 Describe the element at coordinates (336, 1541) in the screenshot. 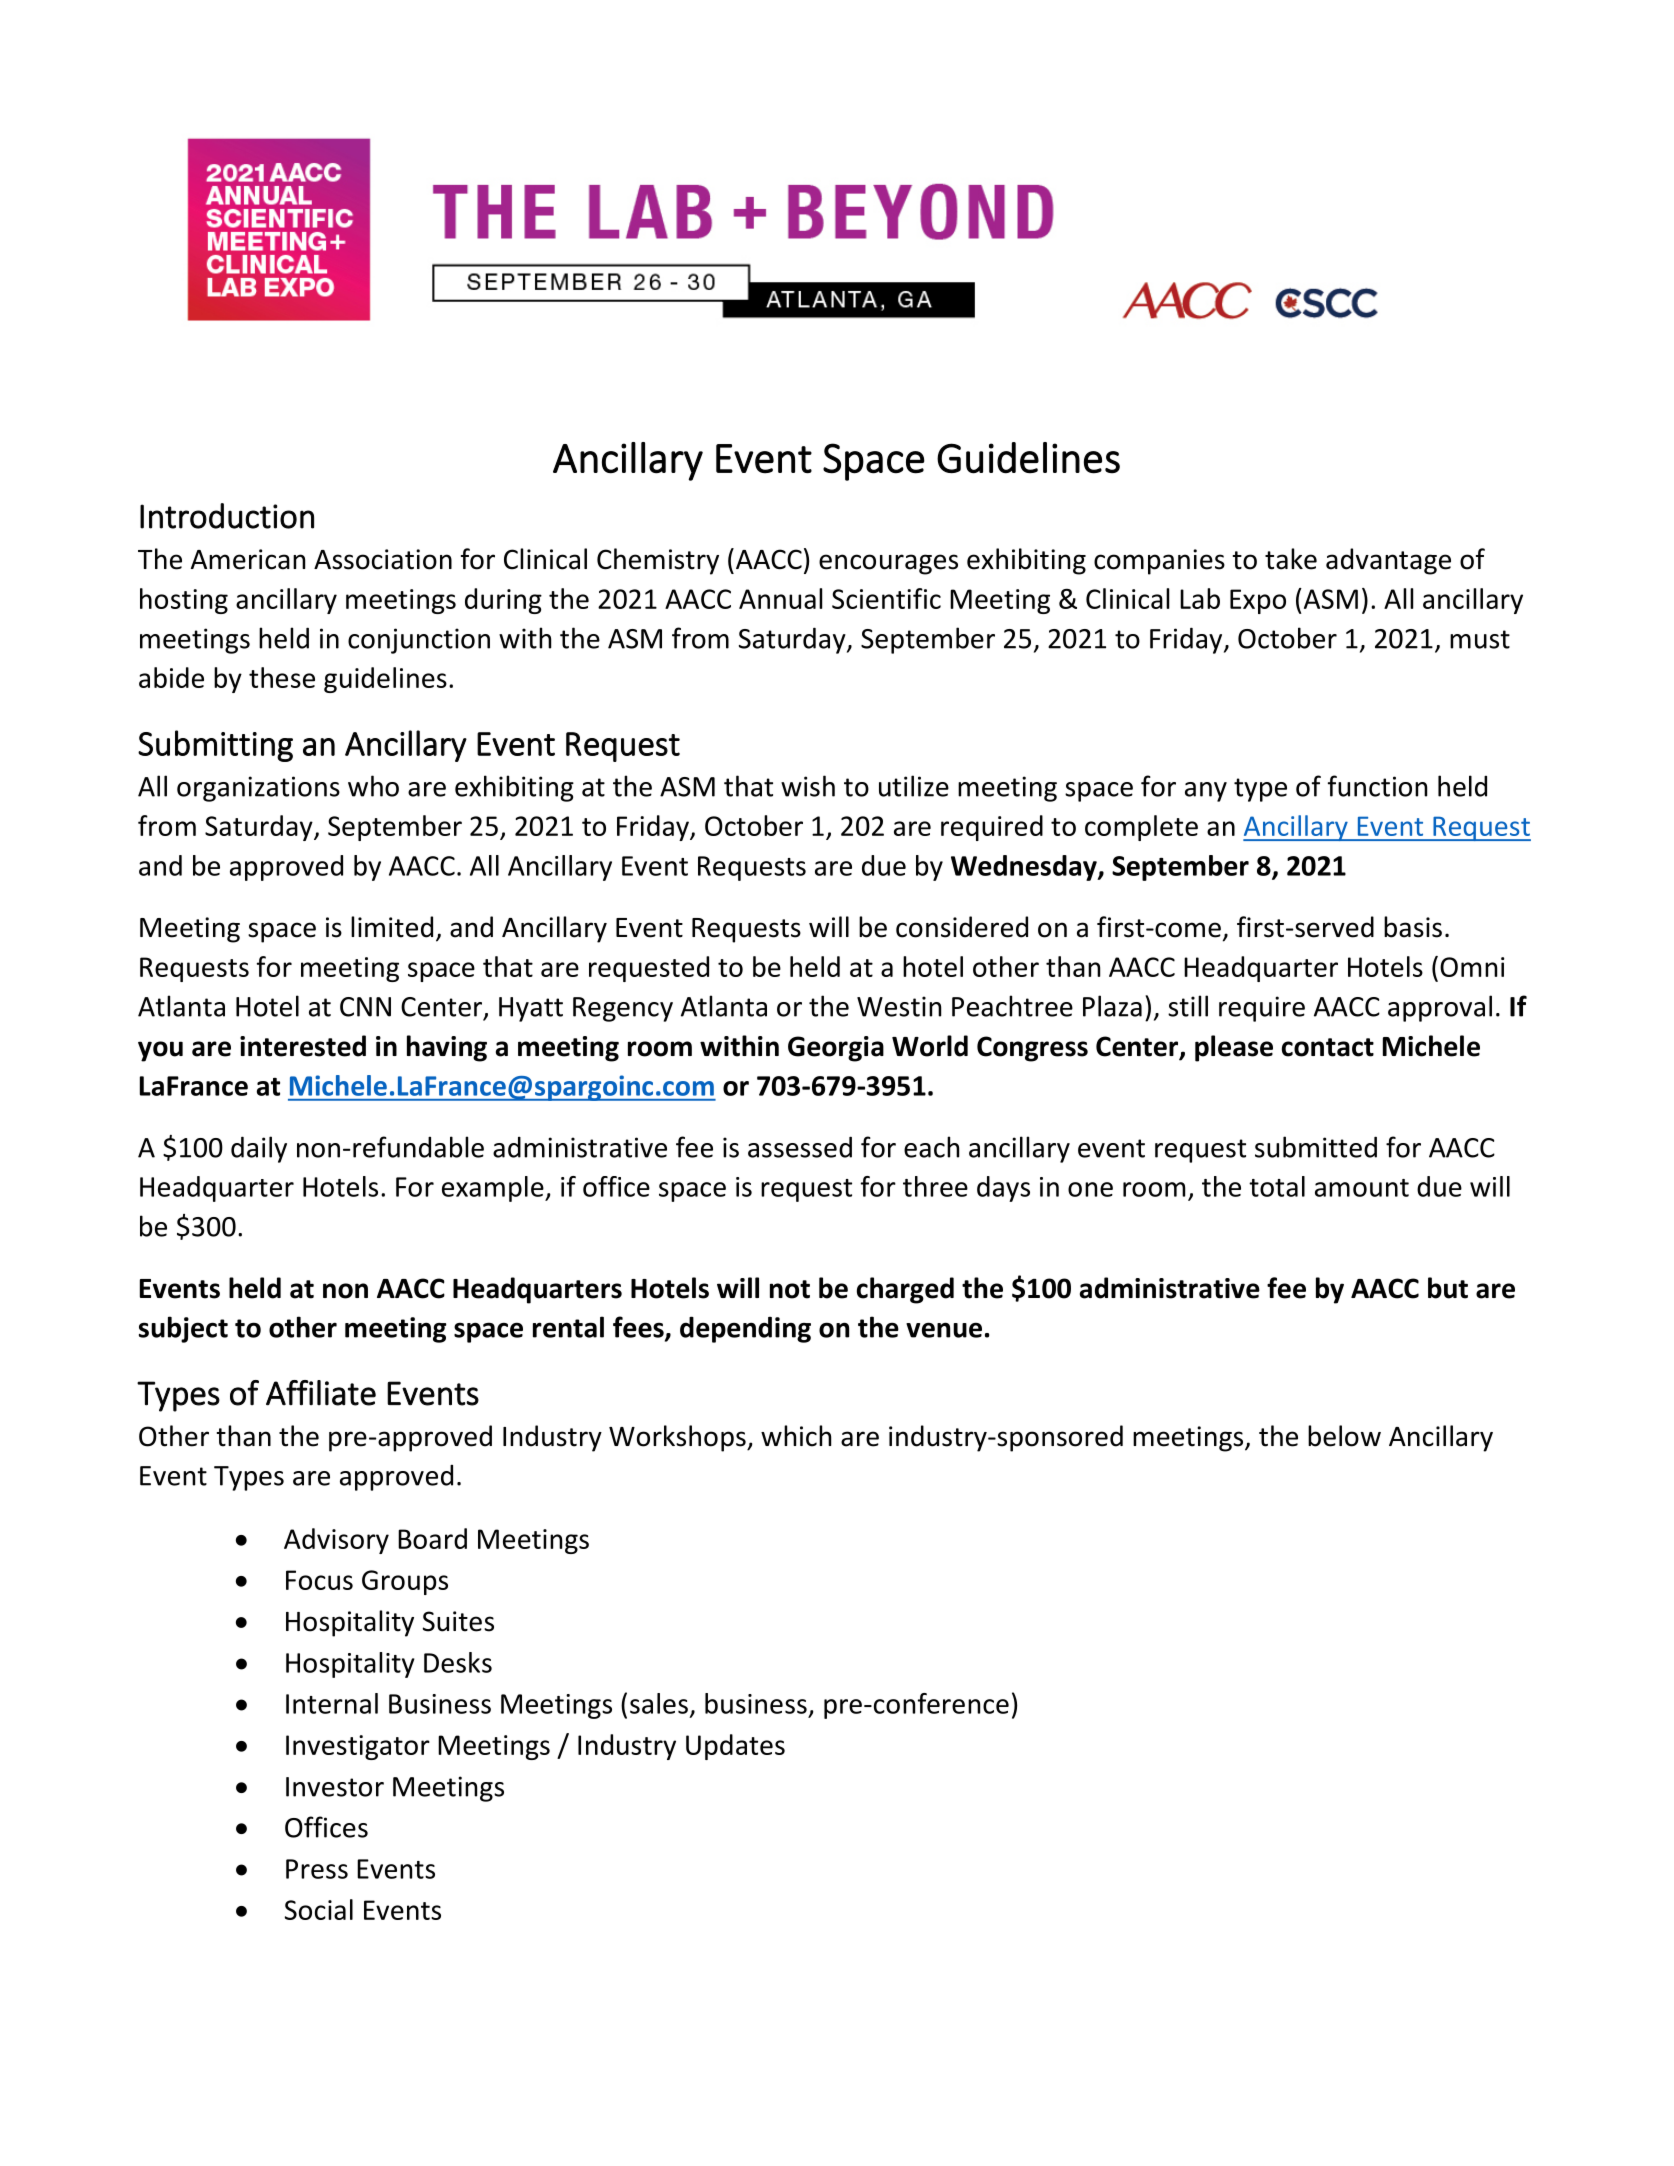

I see `Advisory` at that location.
